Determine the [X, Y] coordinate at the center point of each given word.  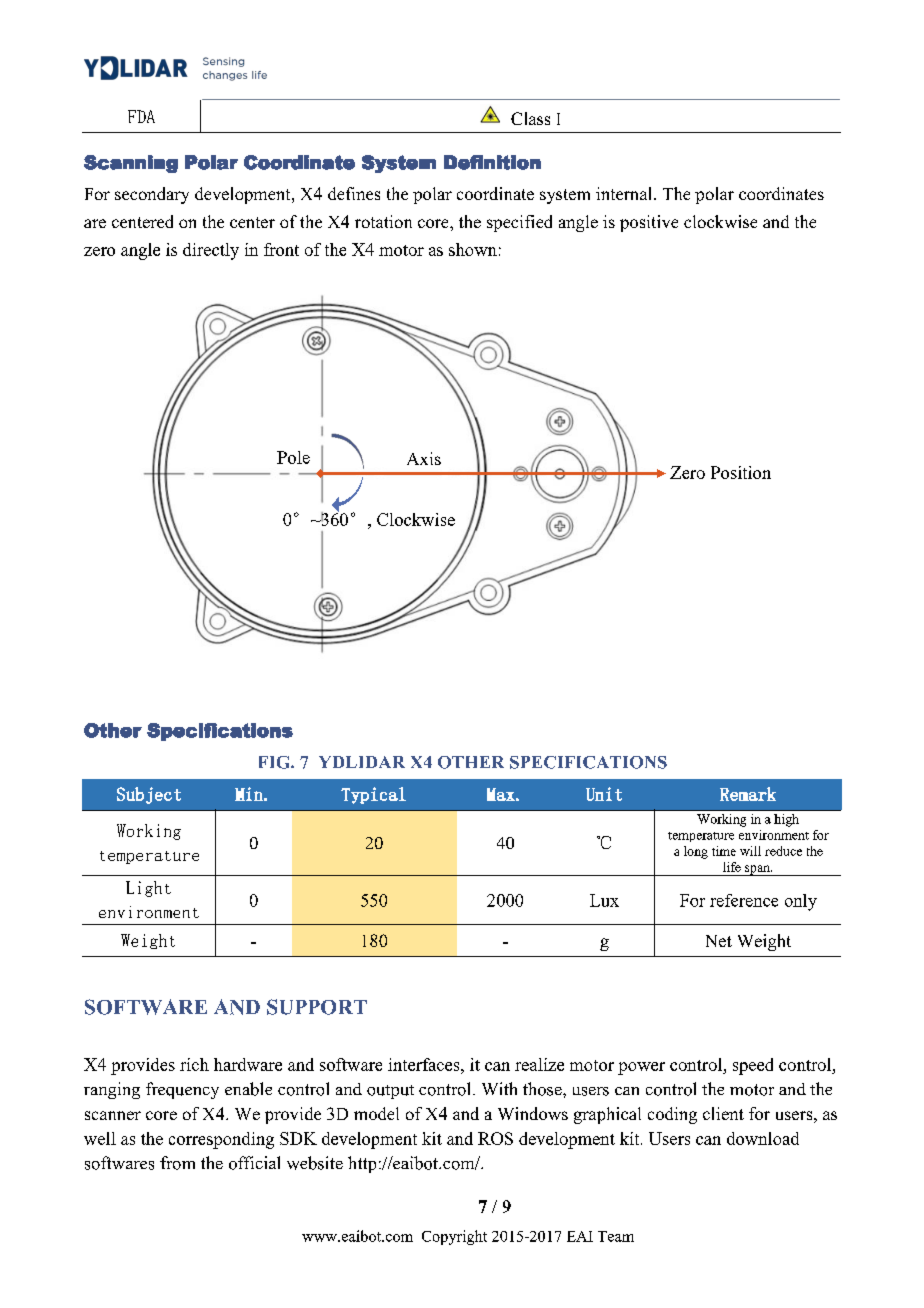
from [177, 1163]
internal [625, 193]
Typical [373, 795]
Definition [492, 162]
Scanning [131, 164]
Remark [748, 794]
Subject [149, 795]
